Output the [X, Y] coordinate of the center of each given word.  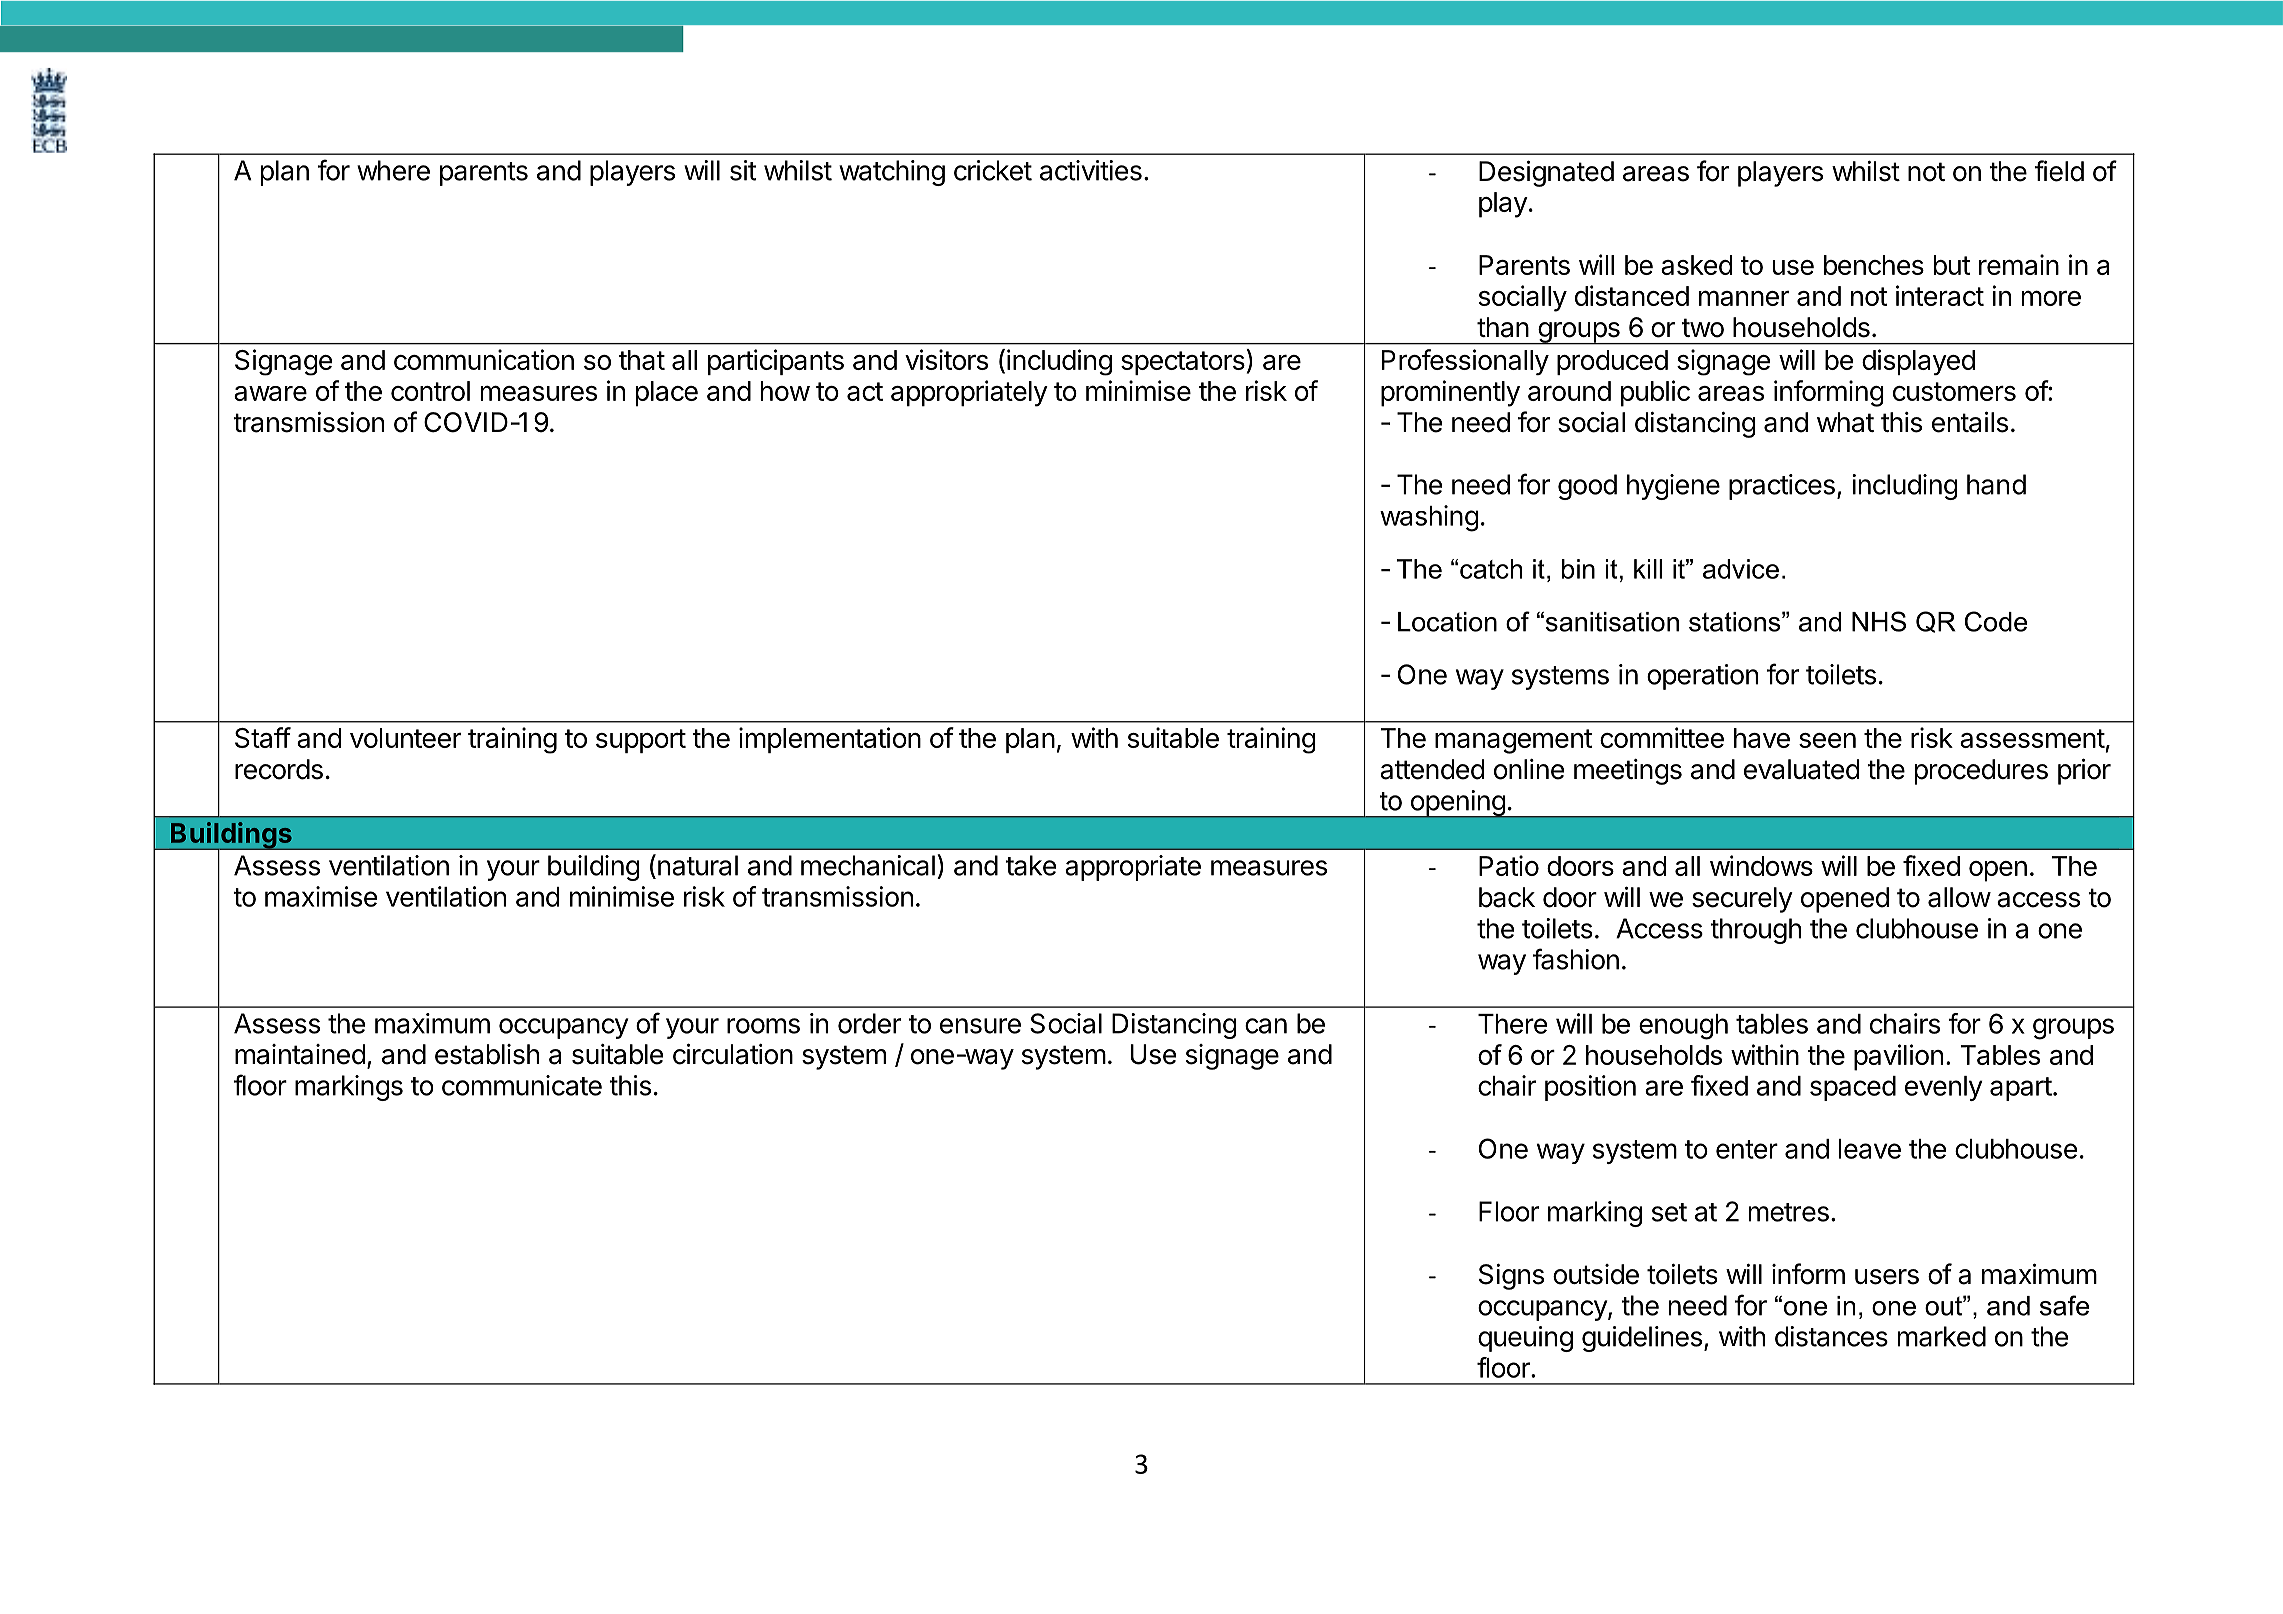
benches [1874, 265]
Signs [1511, 1277]
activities [1091, 170]
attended [1433, 769]
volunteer [405, 738]
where [393, 170]
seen [1827, 740]
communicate [522, 1085]
